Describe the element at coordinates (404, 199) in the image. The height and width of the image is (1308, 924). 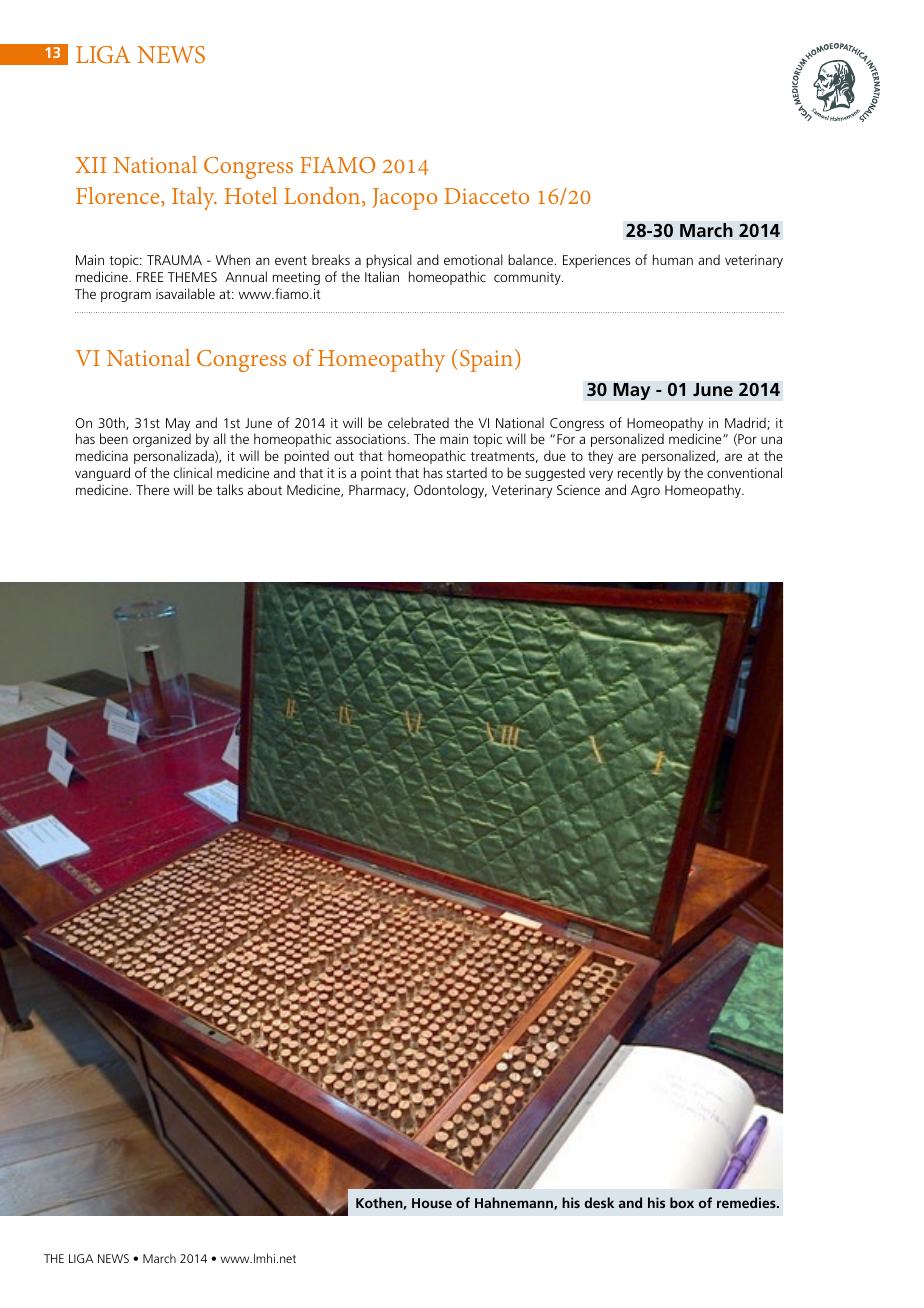
I see `Jacopo` at that location.
